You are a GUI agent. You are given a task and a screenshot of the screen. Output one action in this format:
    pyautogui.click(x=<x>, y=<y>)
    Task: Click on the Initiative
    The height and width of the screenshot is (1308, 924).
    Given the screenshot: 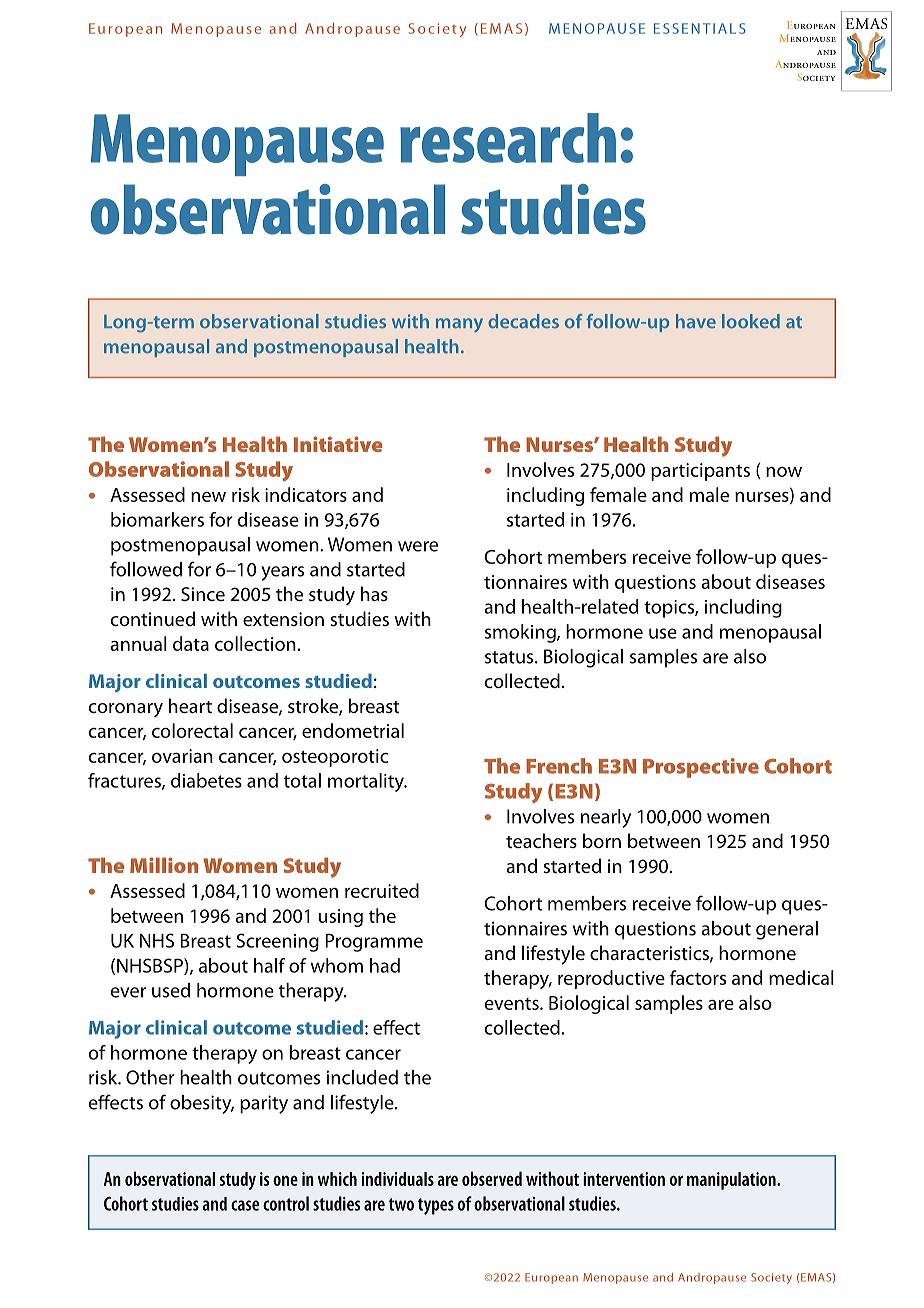 What is the action you would take?
    pyautogui.click(x=338, y=444)
